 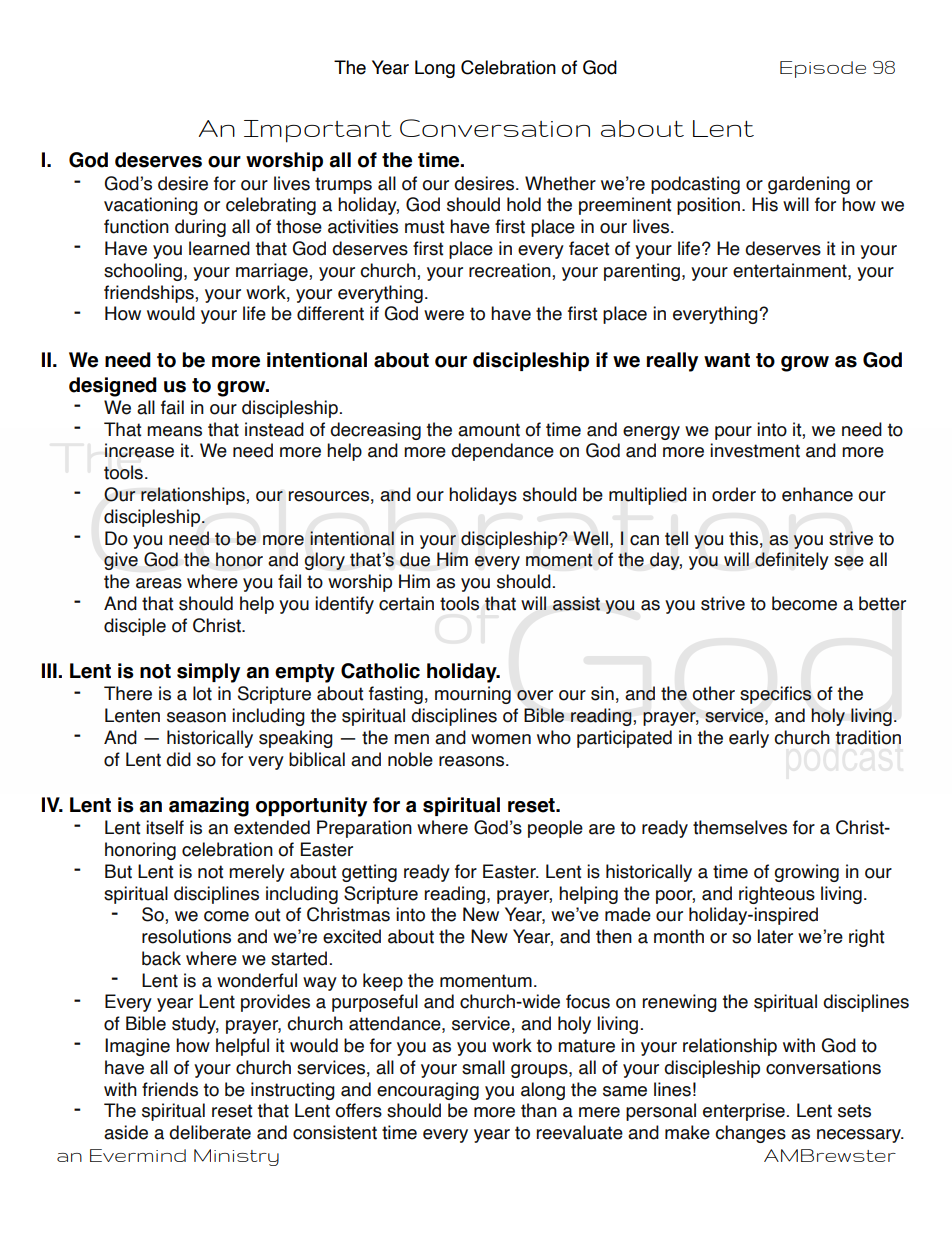 What do you see at coordinates (113, 387) in the document?
I see `designed` at bounding box center [113, 387].
